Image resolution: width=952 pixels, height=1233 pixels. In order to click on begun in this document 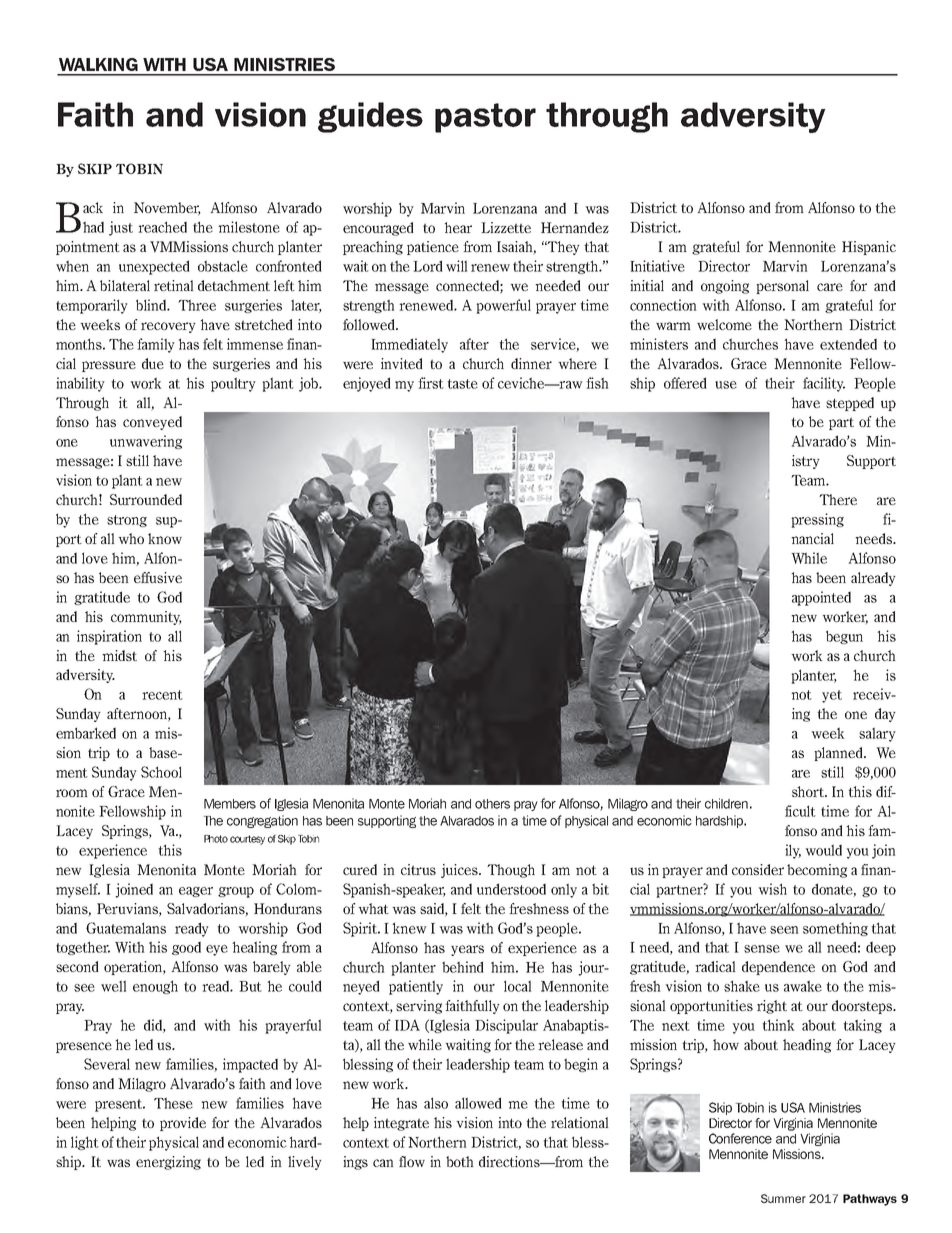, I will do `click(844, 637)`.
